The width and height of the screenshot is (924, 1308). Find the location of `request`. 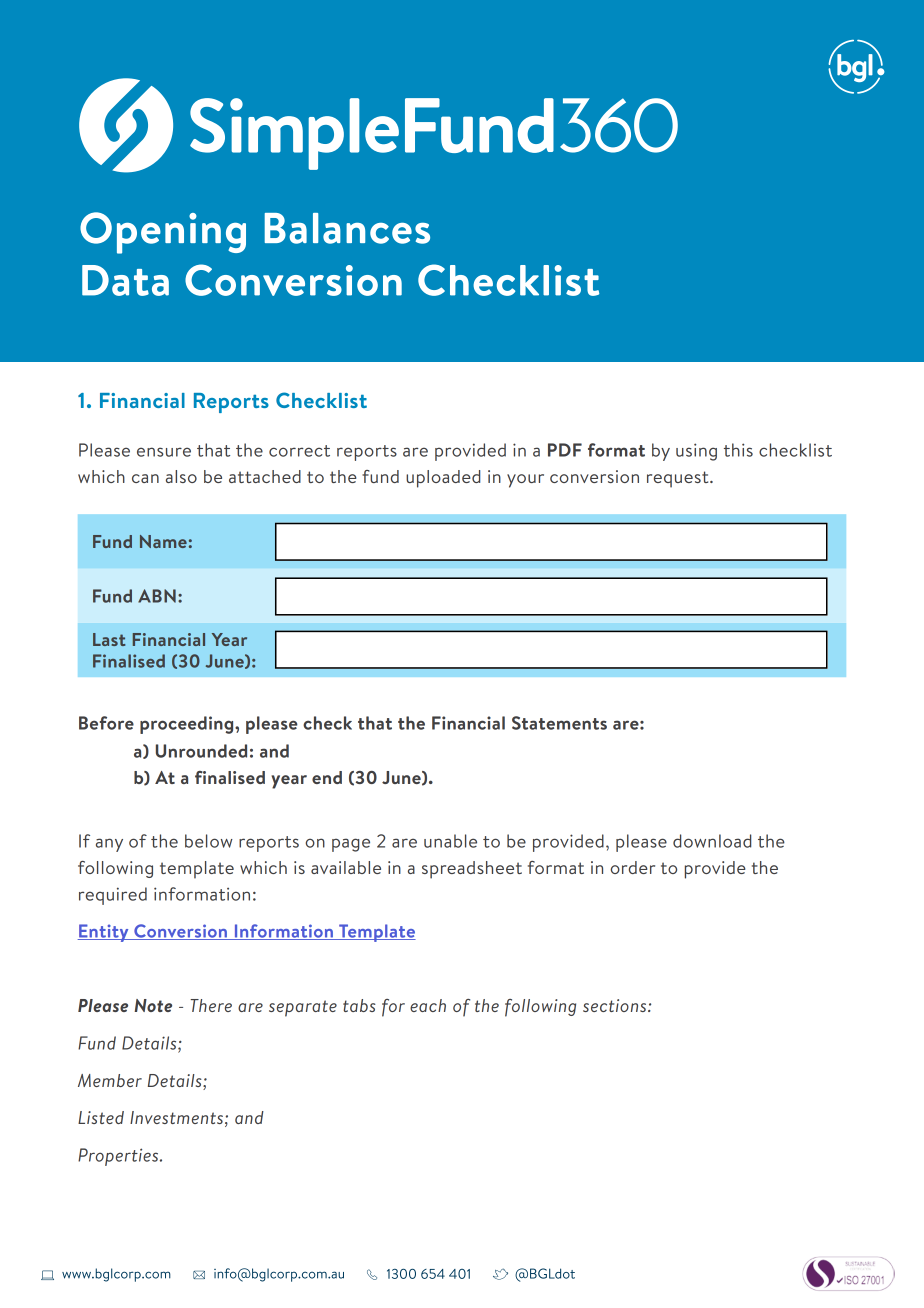

request is located at coordinates (679, 479).
